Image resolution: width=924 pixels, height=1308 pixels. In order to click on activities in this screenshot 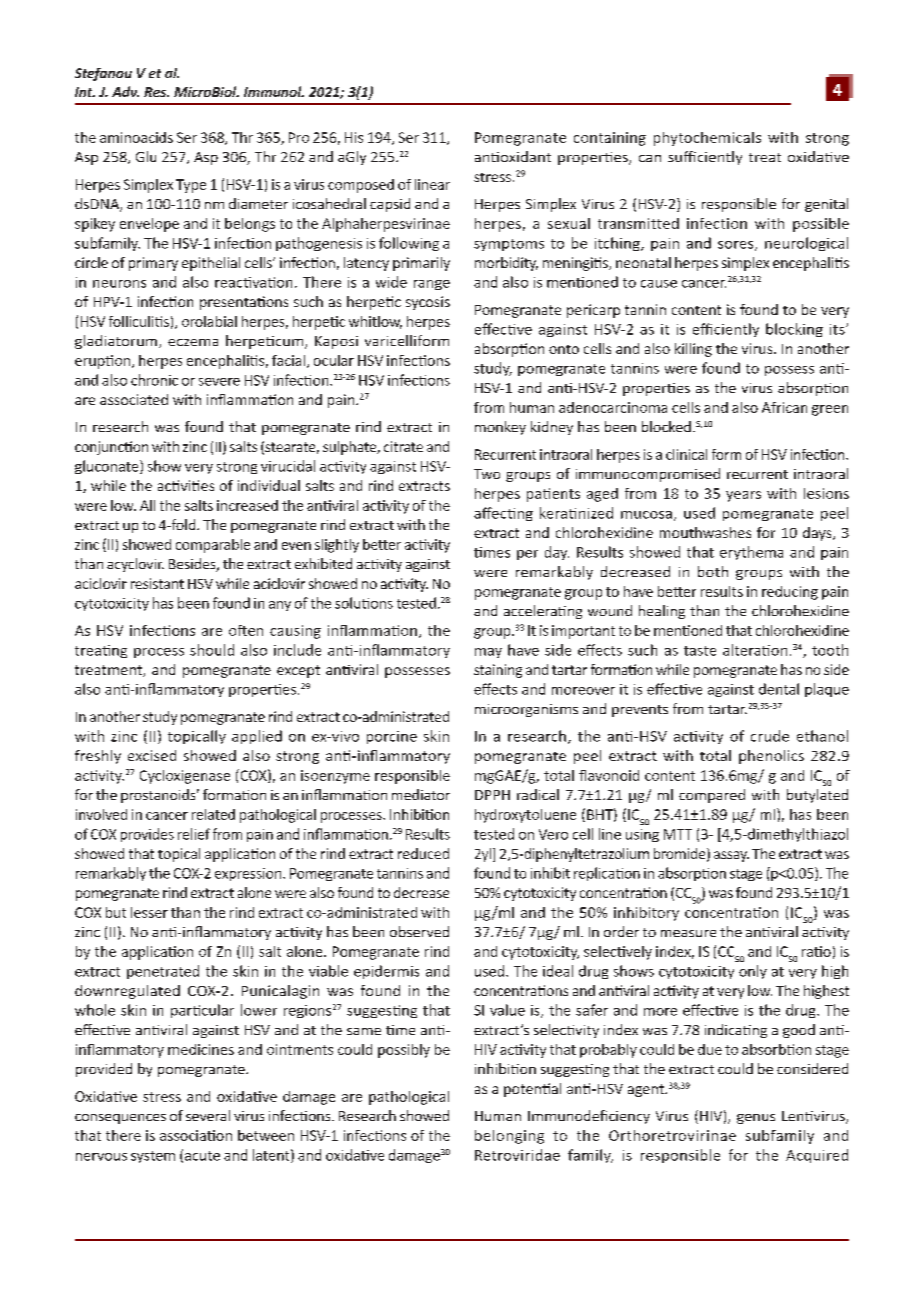, I will do `click(186, 485)`.
